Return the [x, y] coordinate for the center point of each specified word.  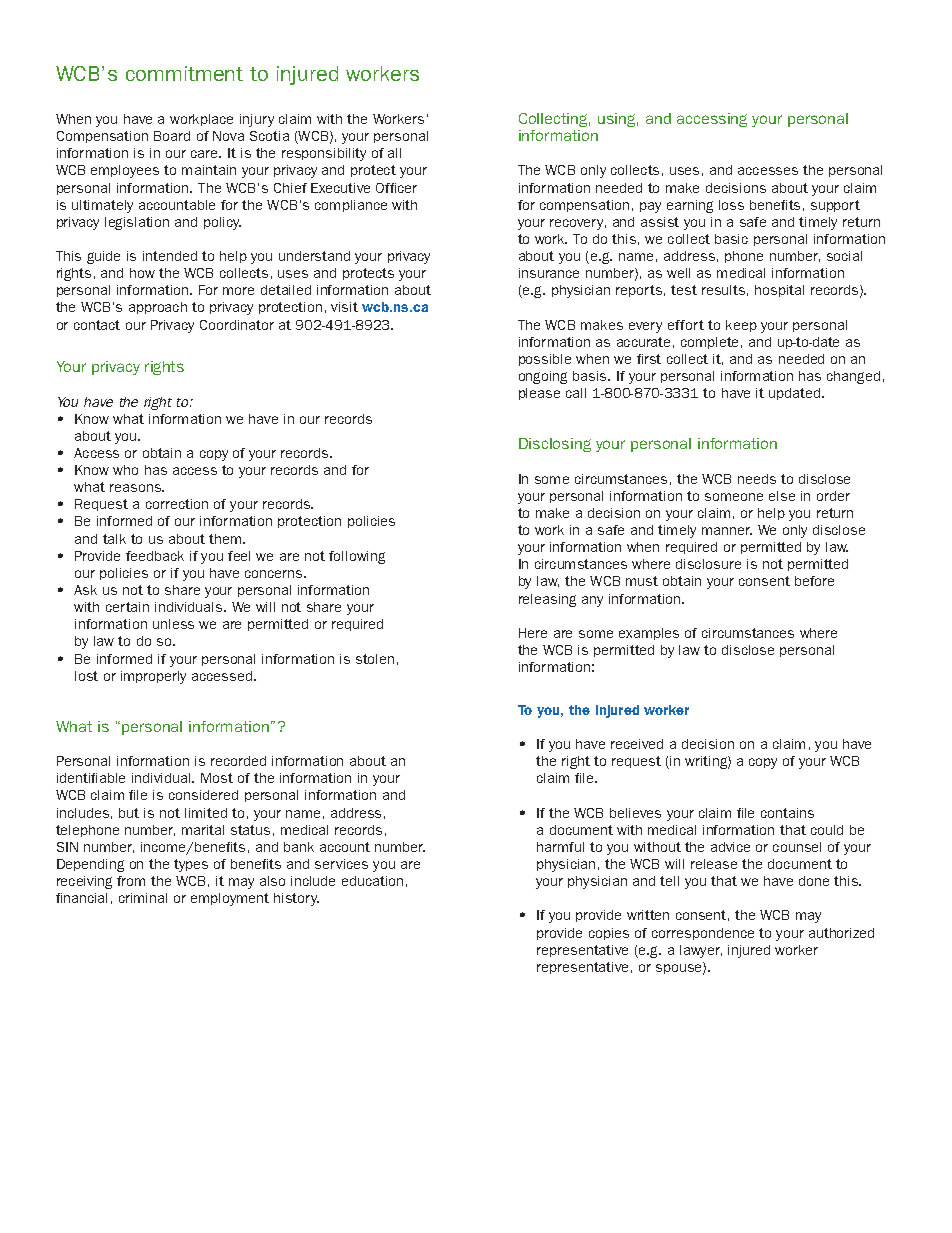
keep [741, 326]
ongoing [543, 377]
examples [649, 634]
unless [173, 624]
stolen [375, 659]
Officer [396, 188]
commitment [184, 73]
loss [731, 205]
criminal [143, 898]
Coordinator [237, 325]
